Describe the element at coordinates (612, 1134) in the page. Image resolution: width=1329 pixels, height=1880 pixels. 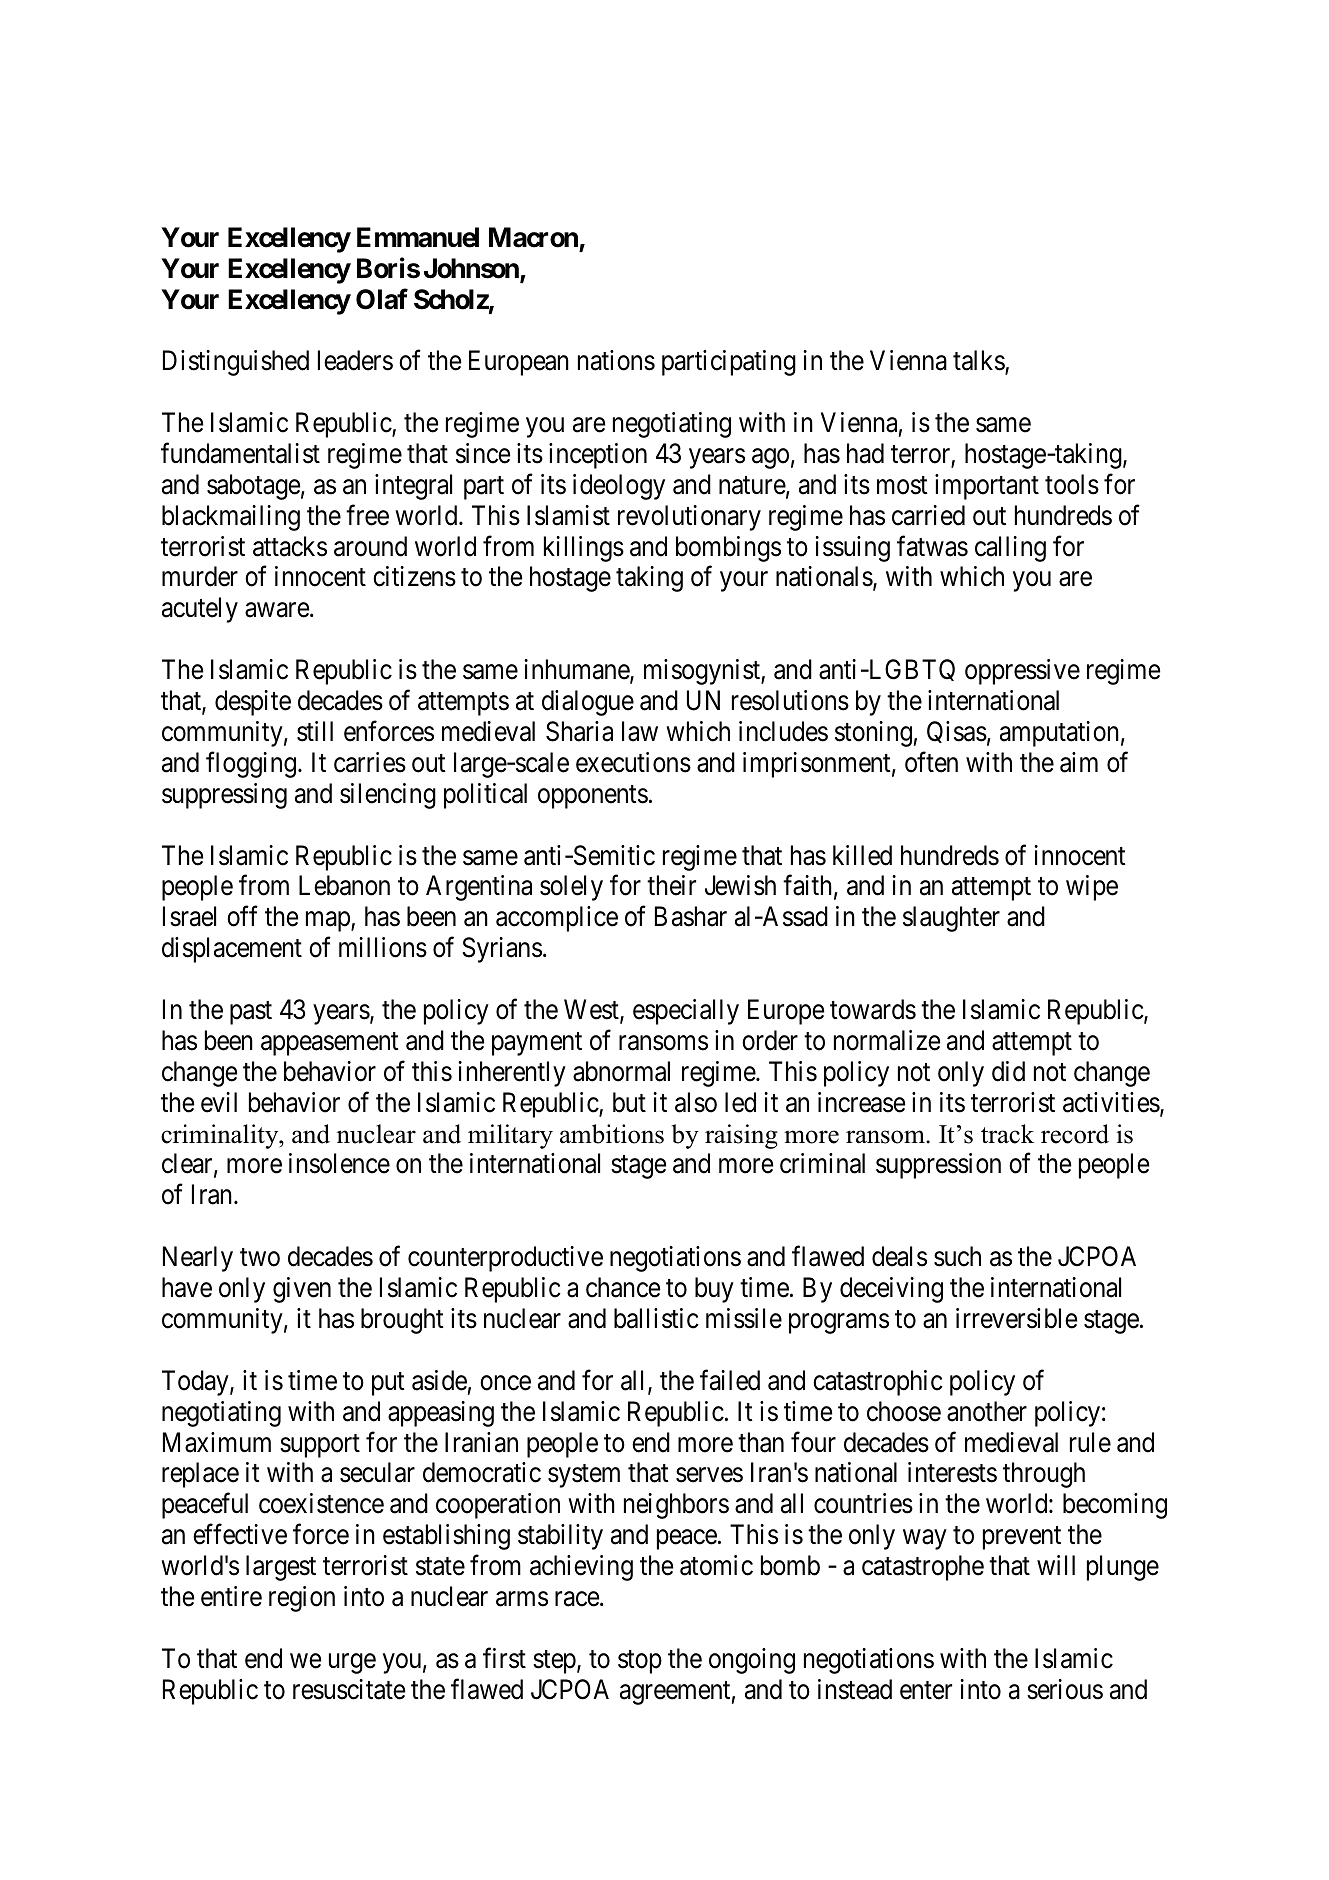
I see `ambitions` at that location.
